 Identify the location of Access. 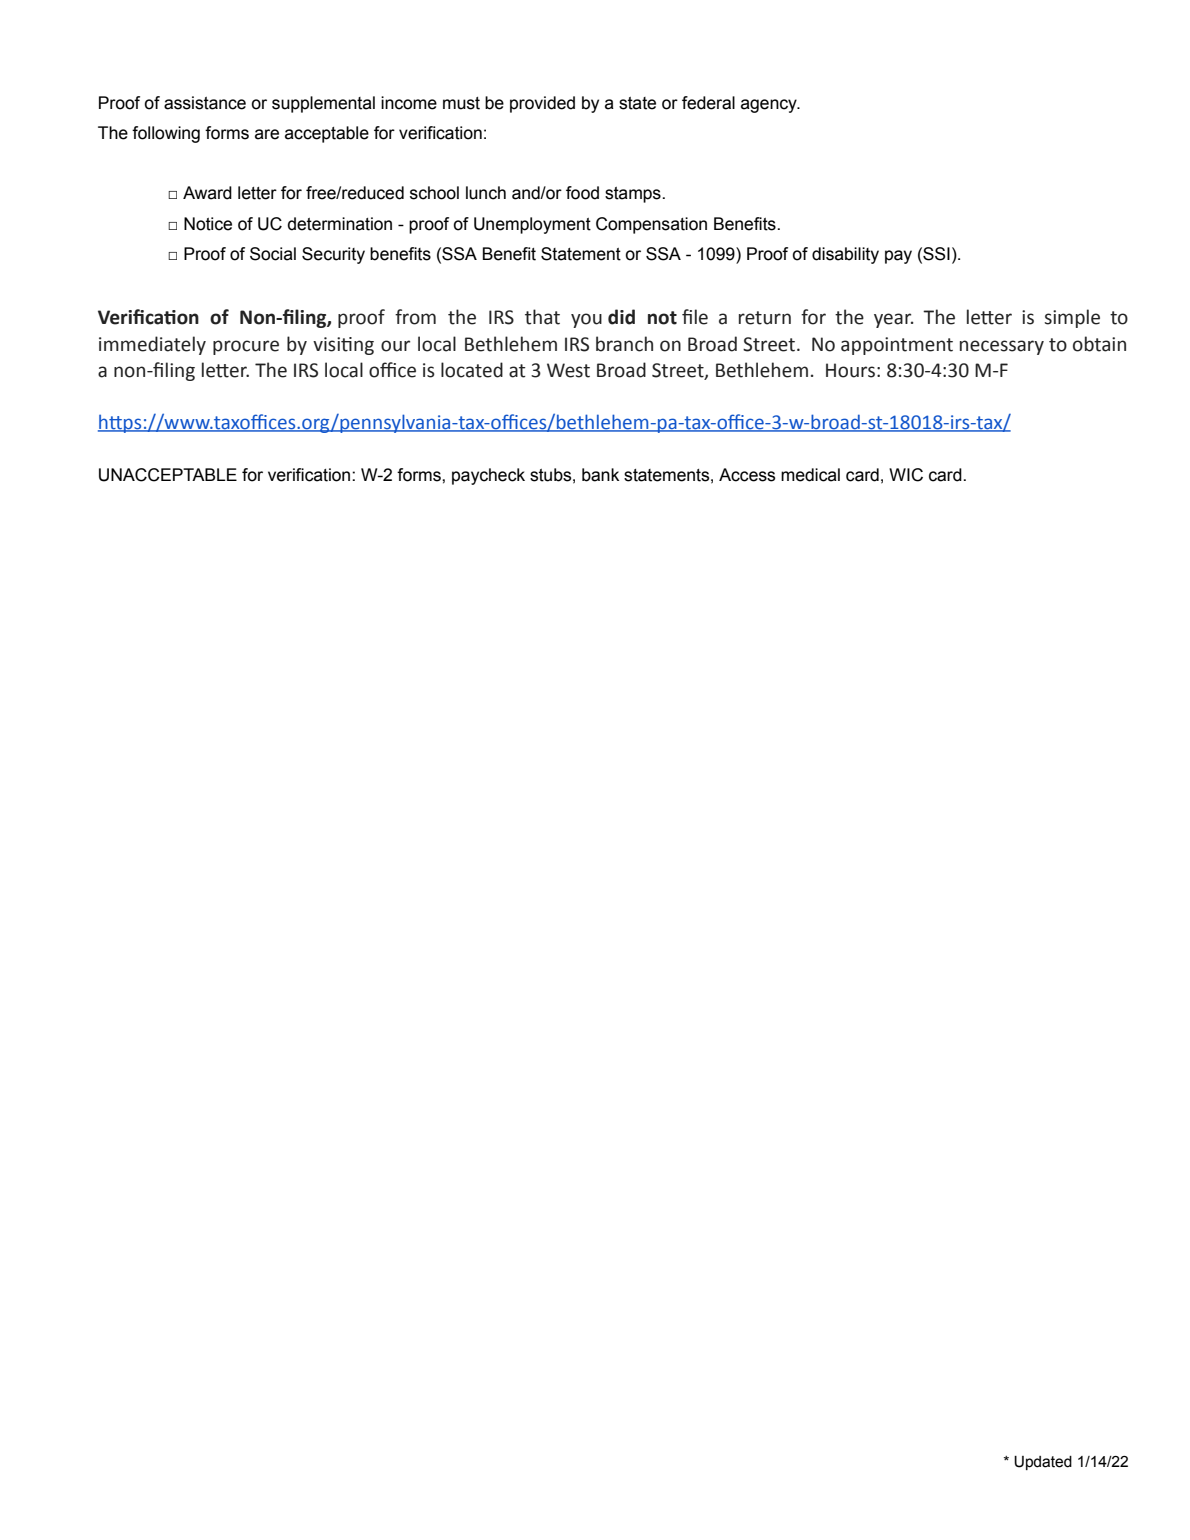
(747, 475).
